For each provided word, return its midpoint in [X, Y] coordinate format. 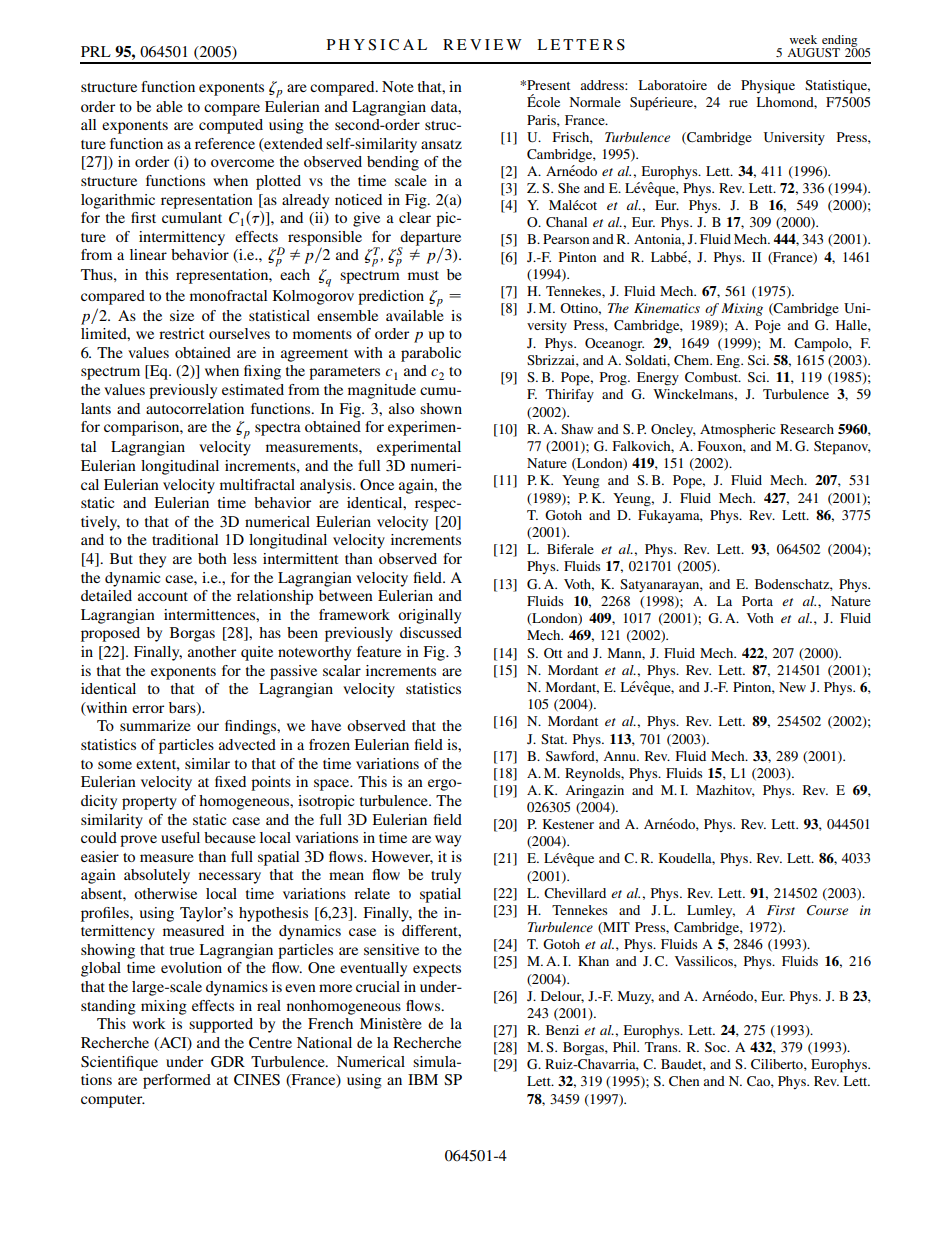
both [212, 558]
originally [429, 616]
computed [231, 126]
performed [177, 1081]
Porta [757, 601]
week [803, 39]
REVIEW [482, 44]
